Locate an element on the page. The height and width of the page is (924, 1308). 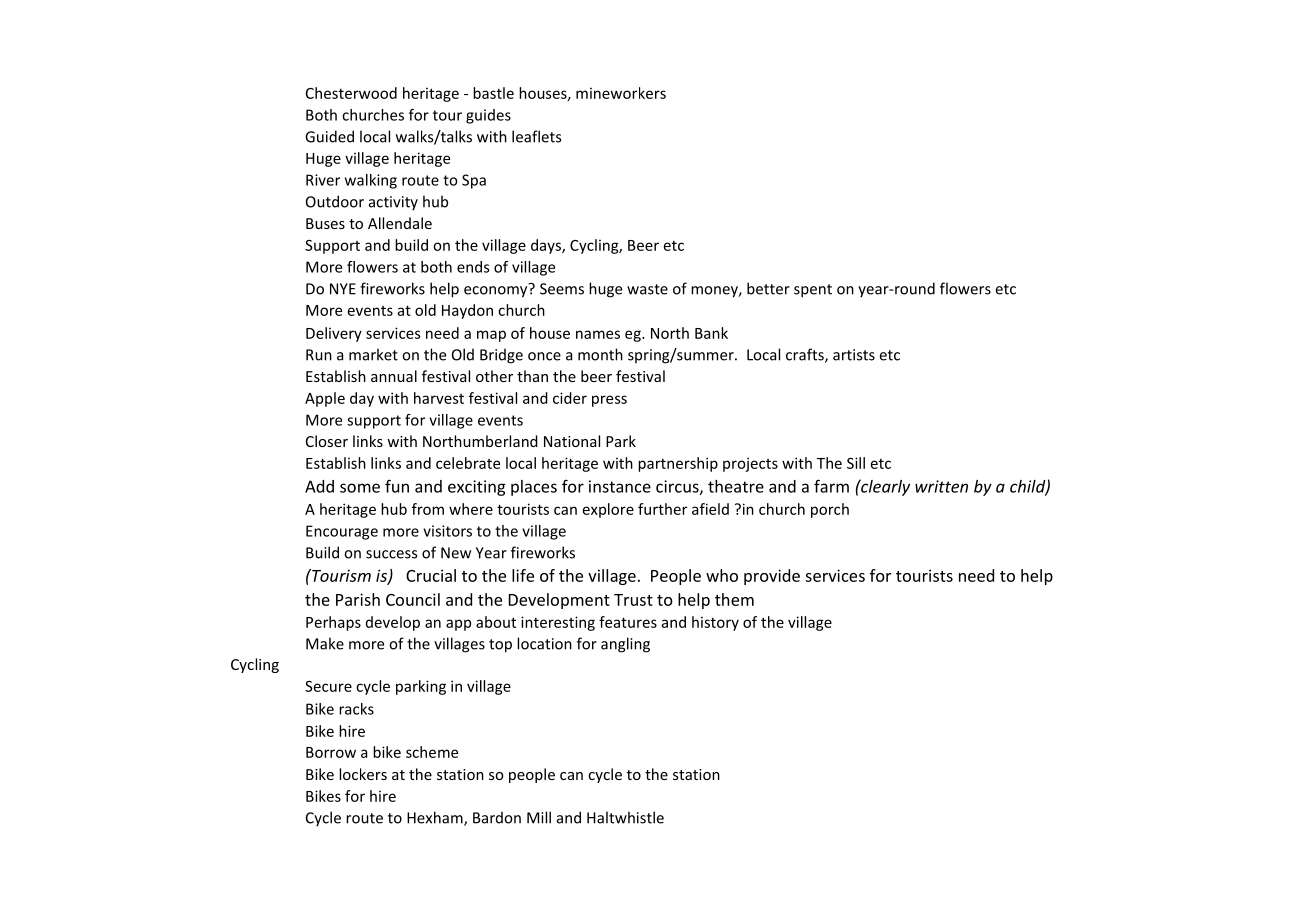
guides is located at coordinates (488, 116).
